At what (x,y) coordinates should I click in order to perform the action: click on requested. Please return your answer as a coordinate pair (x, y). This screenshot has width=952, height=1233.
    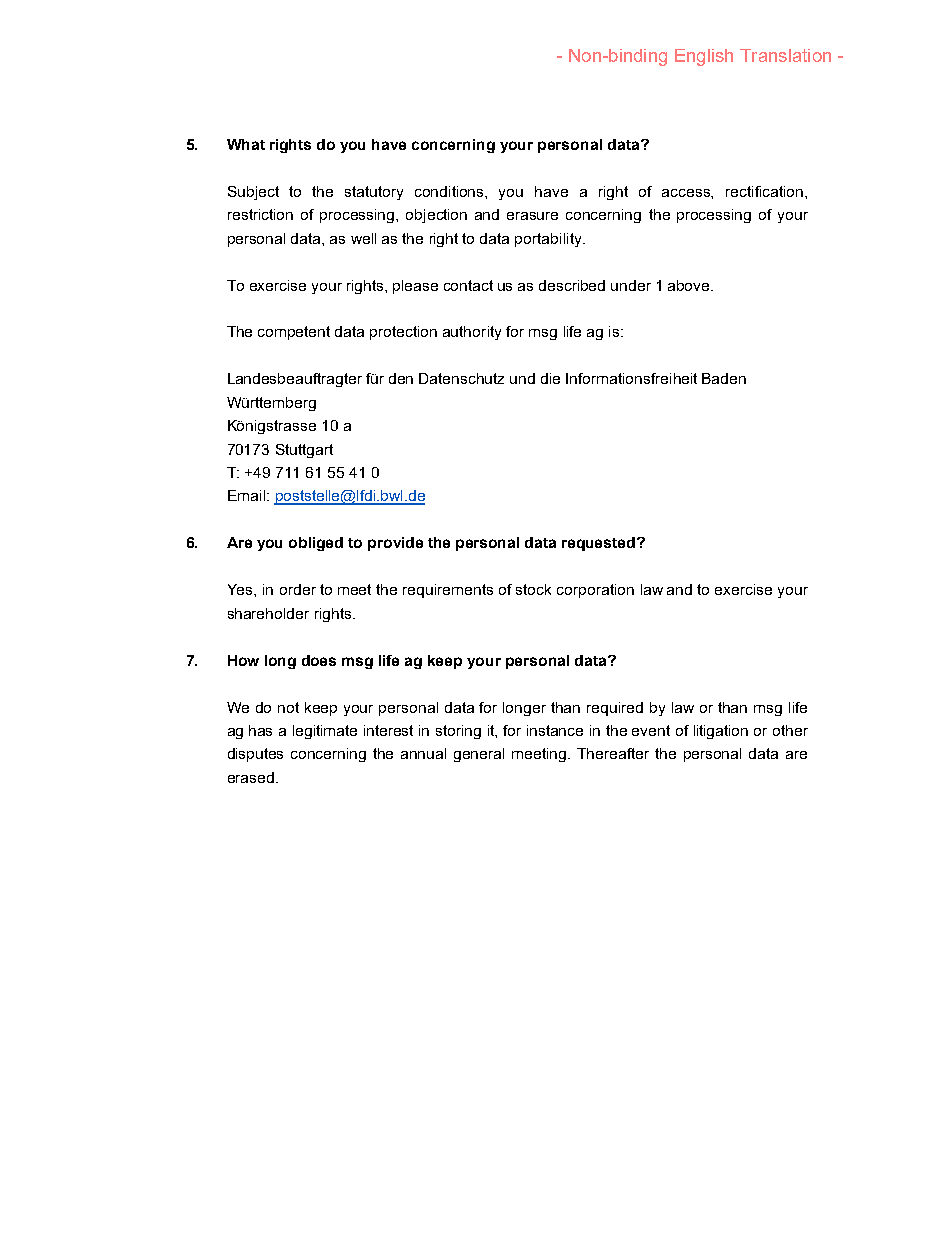
    Looking at the image, I should click on (598, 544).
